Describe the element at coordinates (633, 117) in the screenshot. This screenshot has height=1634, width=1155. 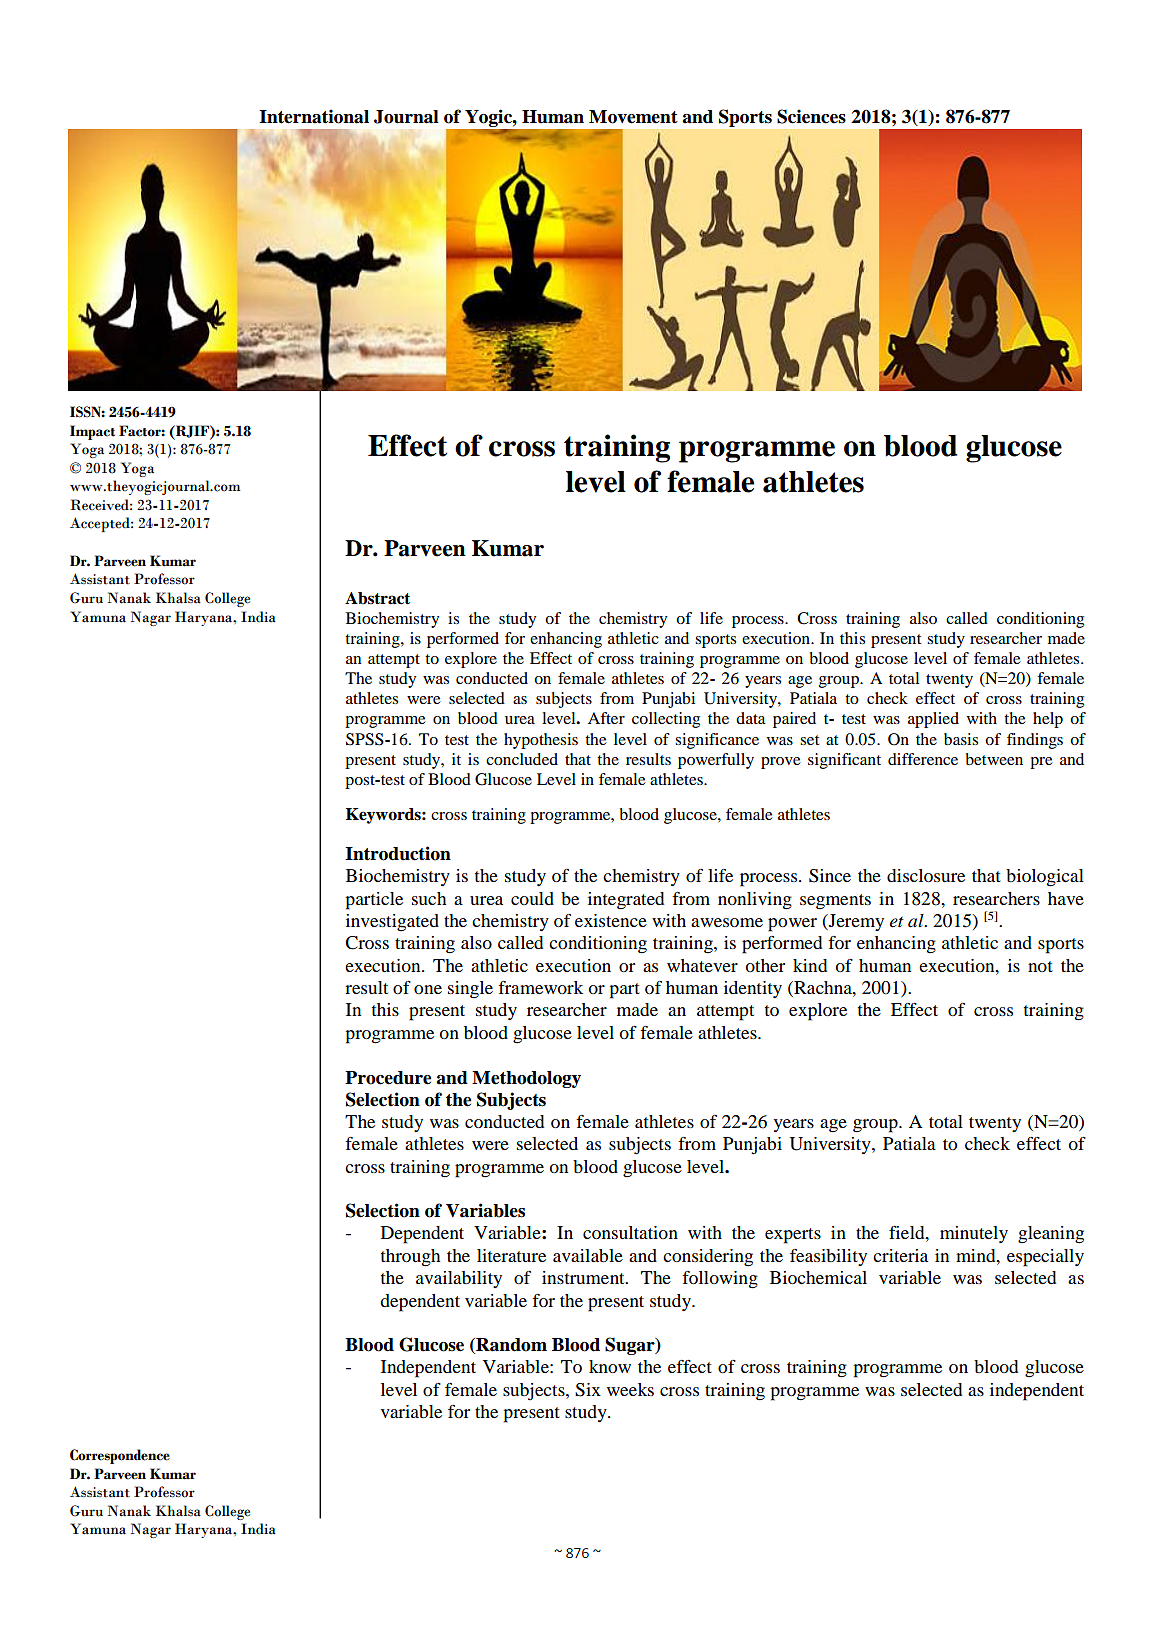
I see `Movement` at that location.
